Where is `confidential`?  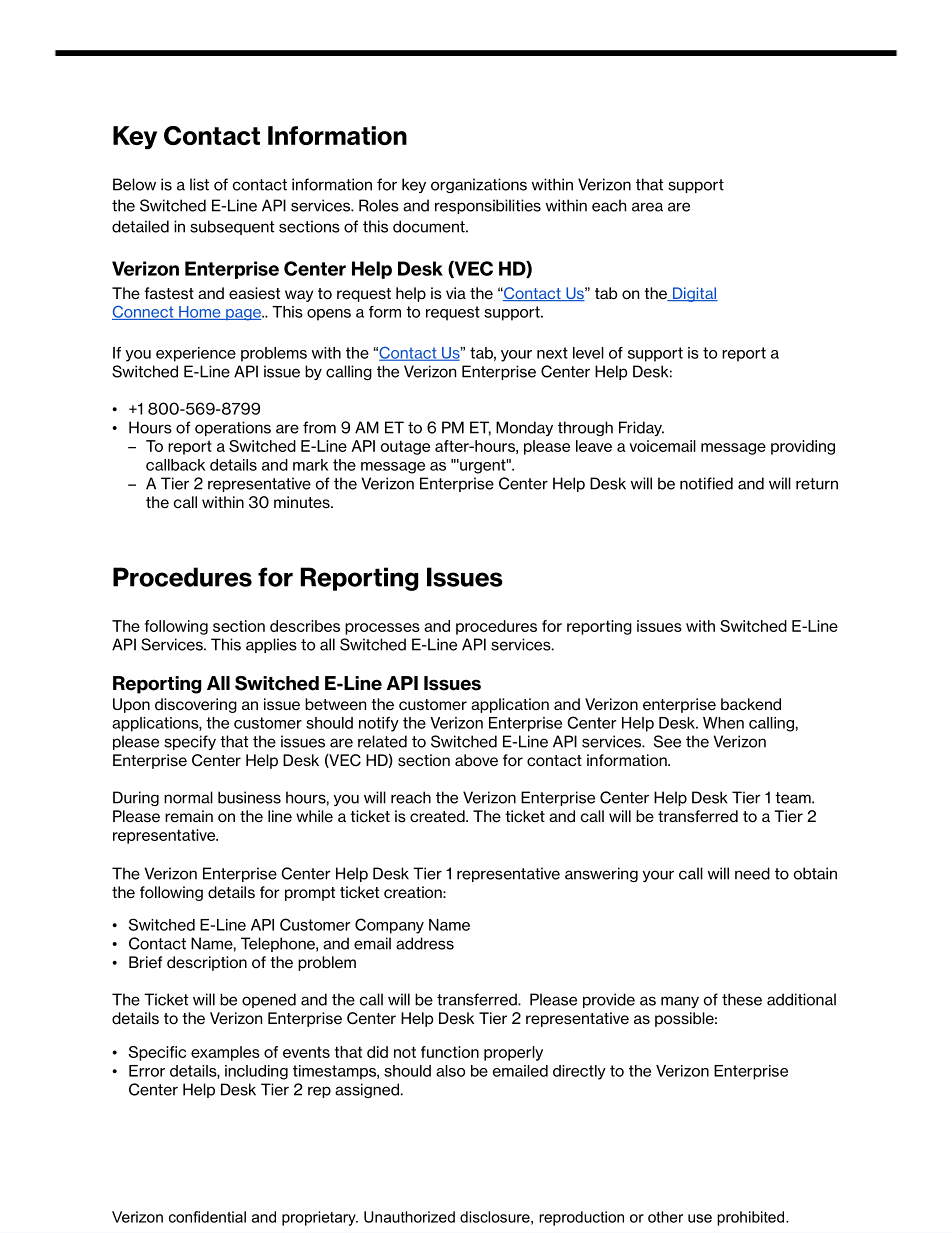 confidential is located at coordinates (207, 1217).
